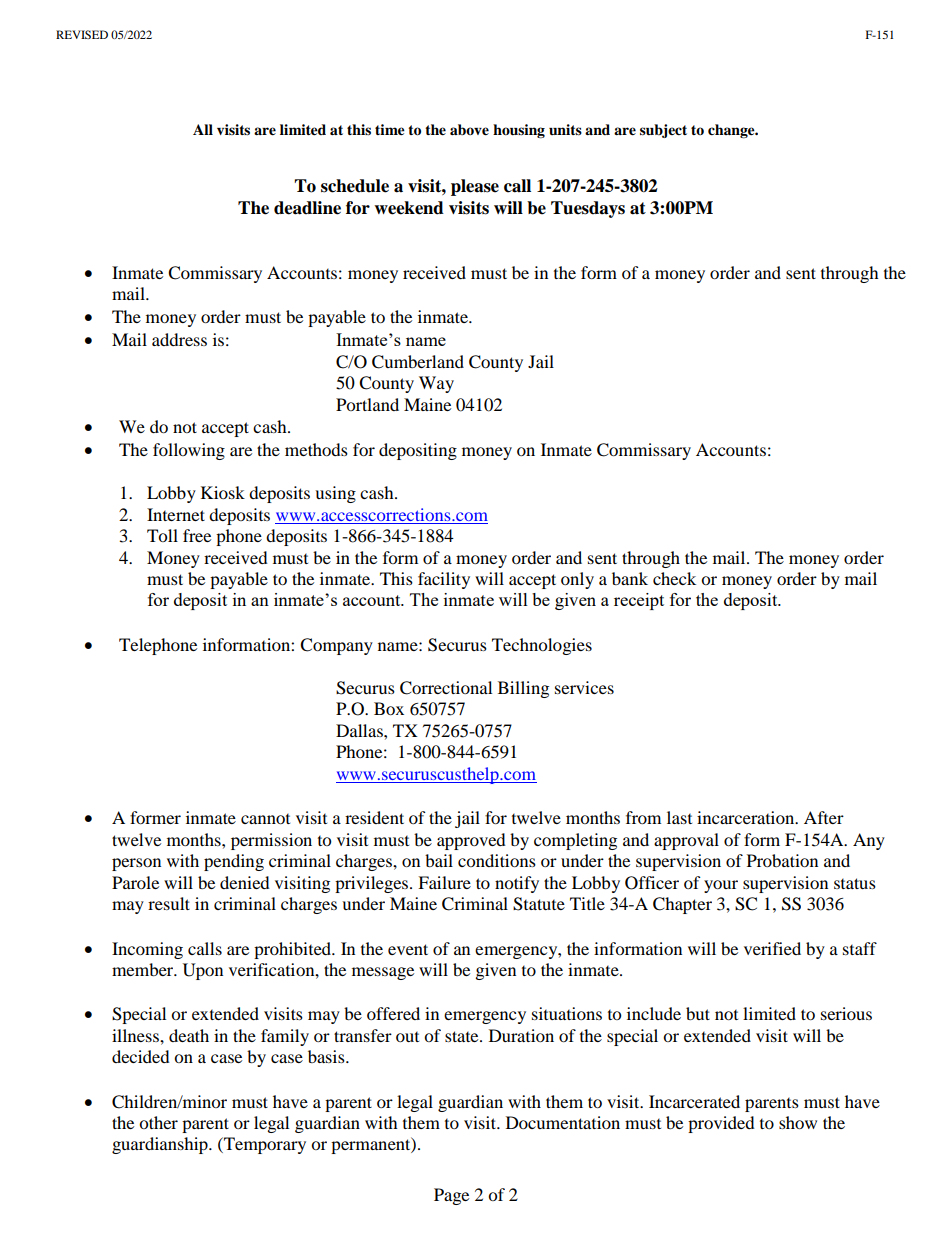 This document has width=952, height=1233. What do you see at coordinates (162, 535) in the document?
I see `Toll` at bounding box center [162, 535].
